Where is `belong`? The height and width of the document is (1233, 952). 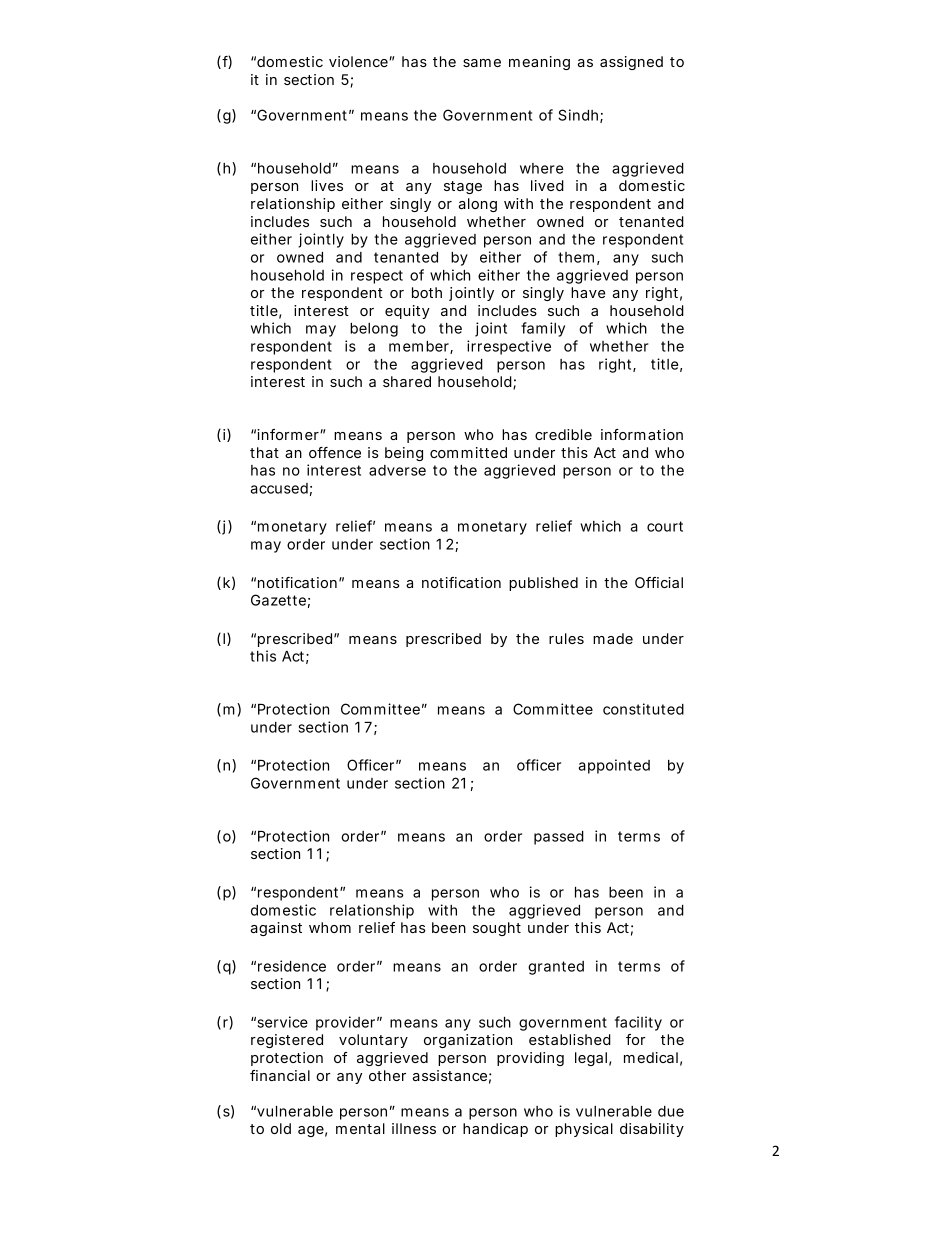
belong is located at coordinates (374, 330).
